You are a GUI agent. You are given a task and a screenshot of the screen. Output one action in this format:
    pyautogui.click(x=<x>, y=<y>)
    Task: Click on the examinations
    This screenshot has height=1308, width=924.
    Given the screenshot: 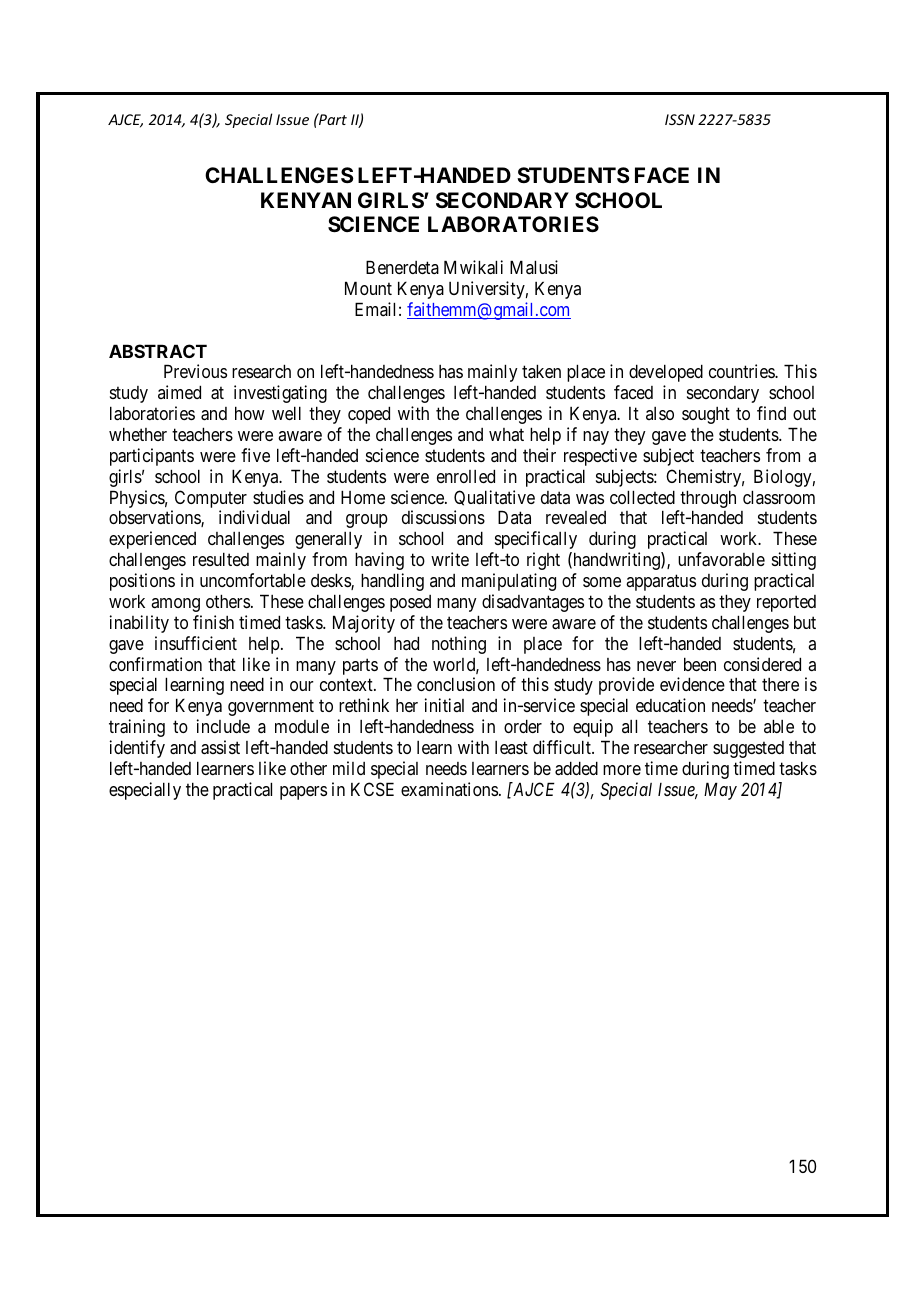 What is the action you would take?
    pyautogui.click(x=449, y=789)
